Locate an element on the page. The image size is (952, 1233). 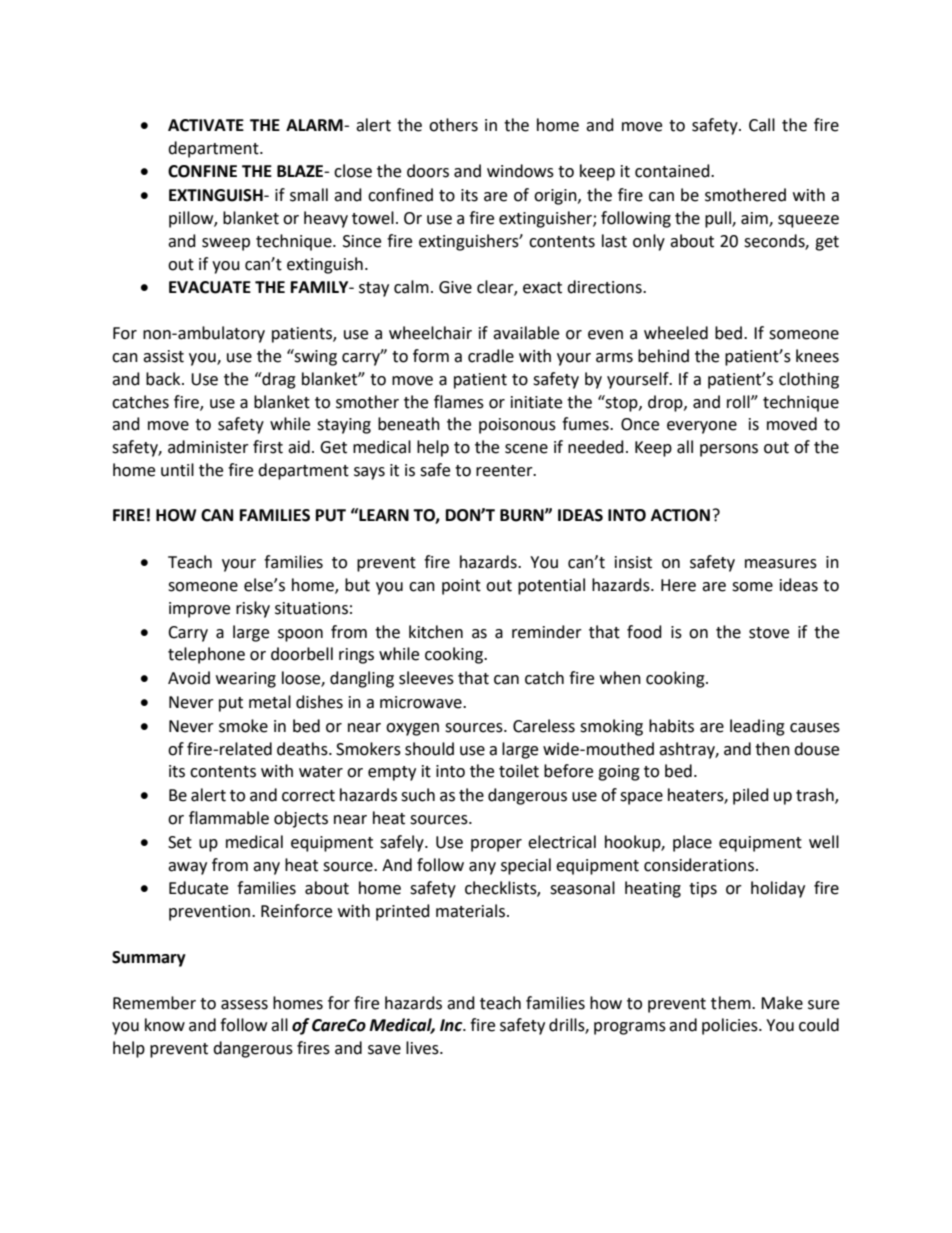
lives is located at coordinates (423, 1048).
